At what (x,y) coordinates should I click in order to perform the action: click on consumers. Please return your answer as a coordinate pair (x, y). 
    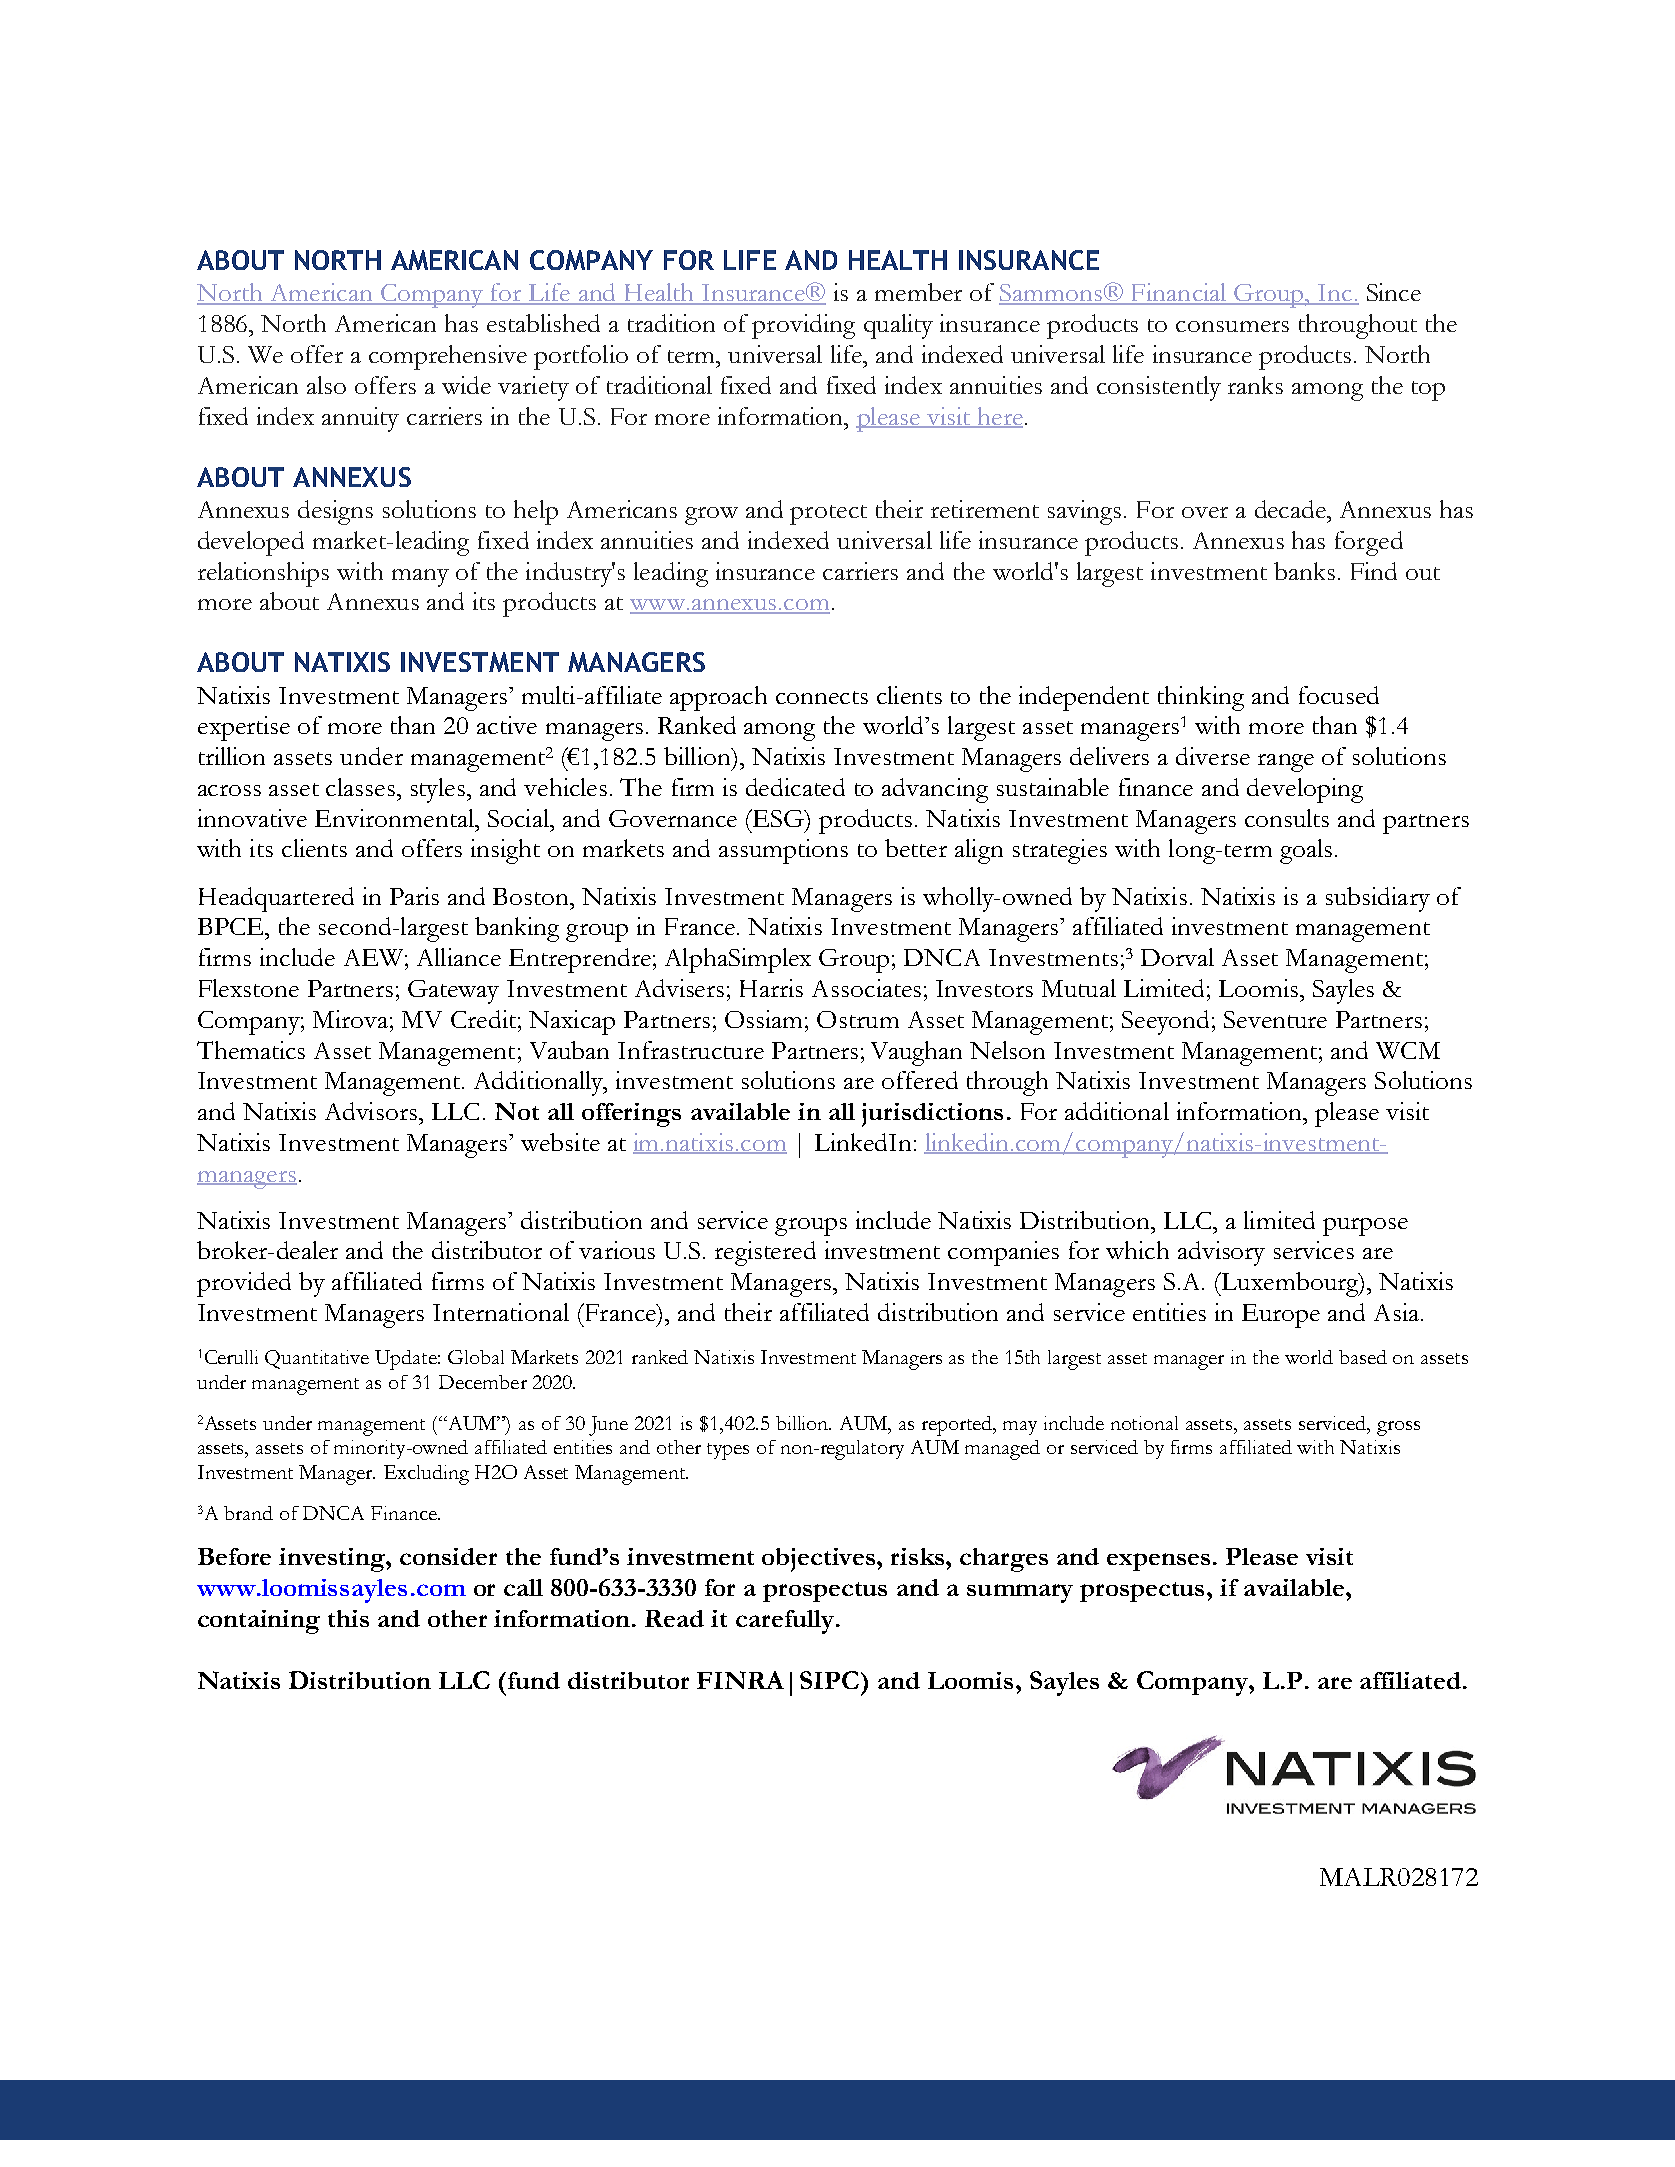
    Looking at the image, I should click on (1232, 326).
